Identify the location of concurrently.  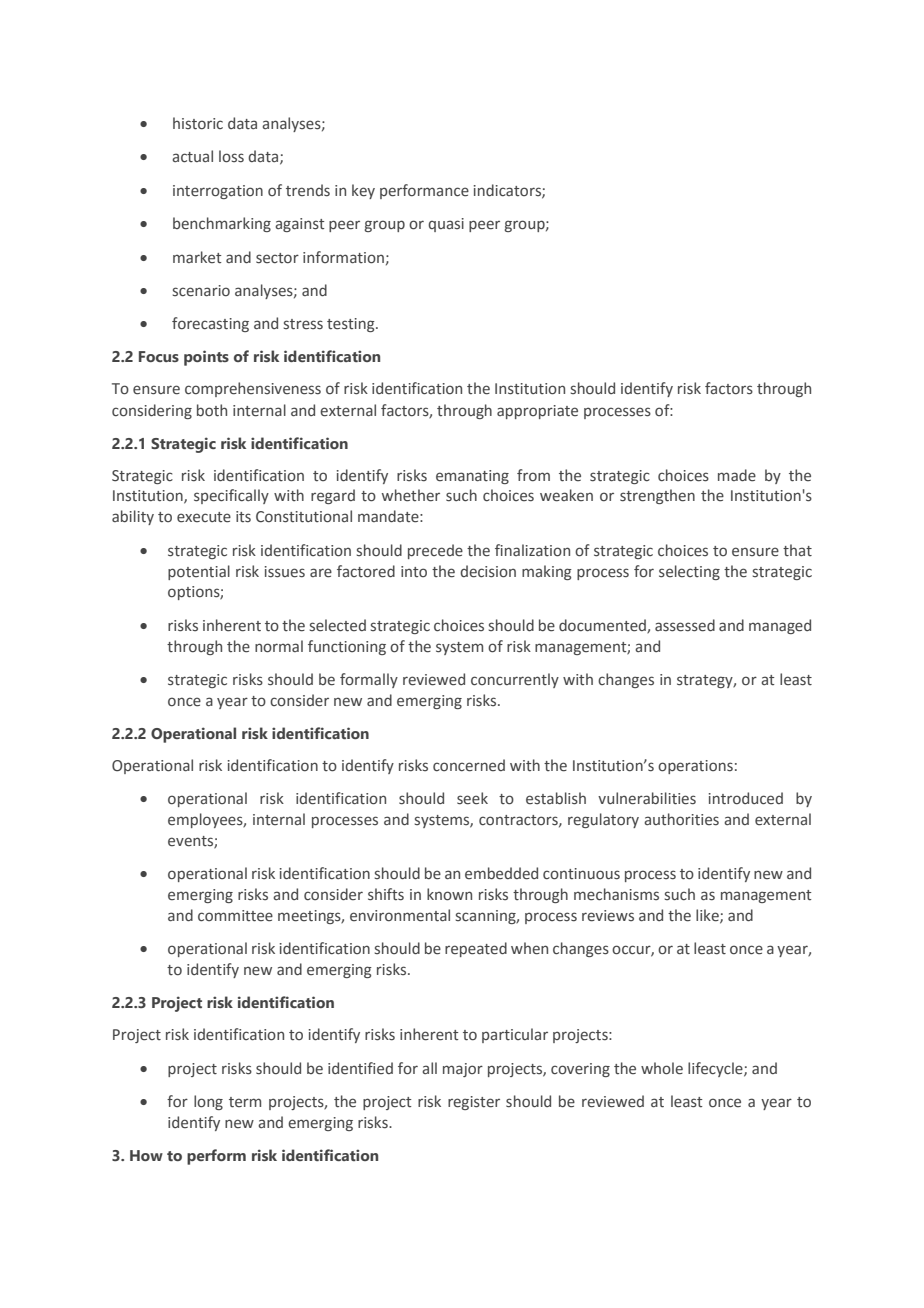
(515, 680).
